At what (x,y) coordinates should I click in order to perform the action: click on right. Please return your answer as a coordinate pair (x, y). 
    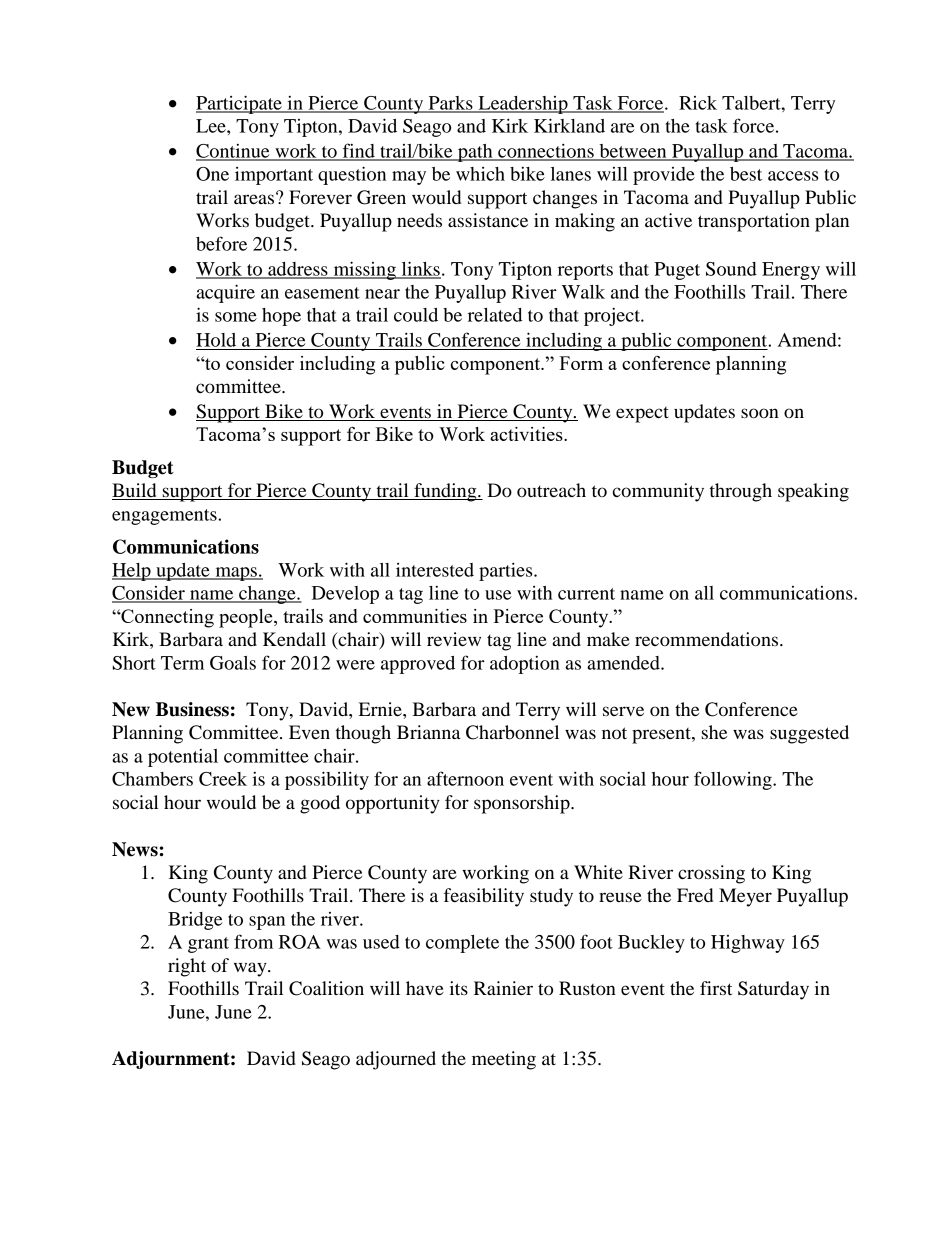
    Looking at the image, I should click on (187, 967).
